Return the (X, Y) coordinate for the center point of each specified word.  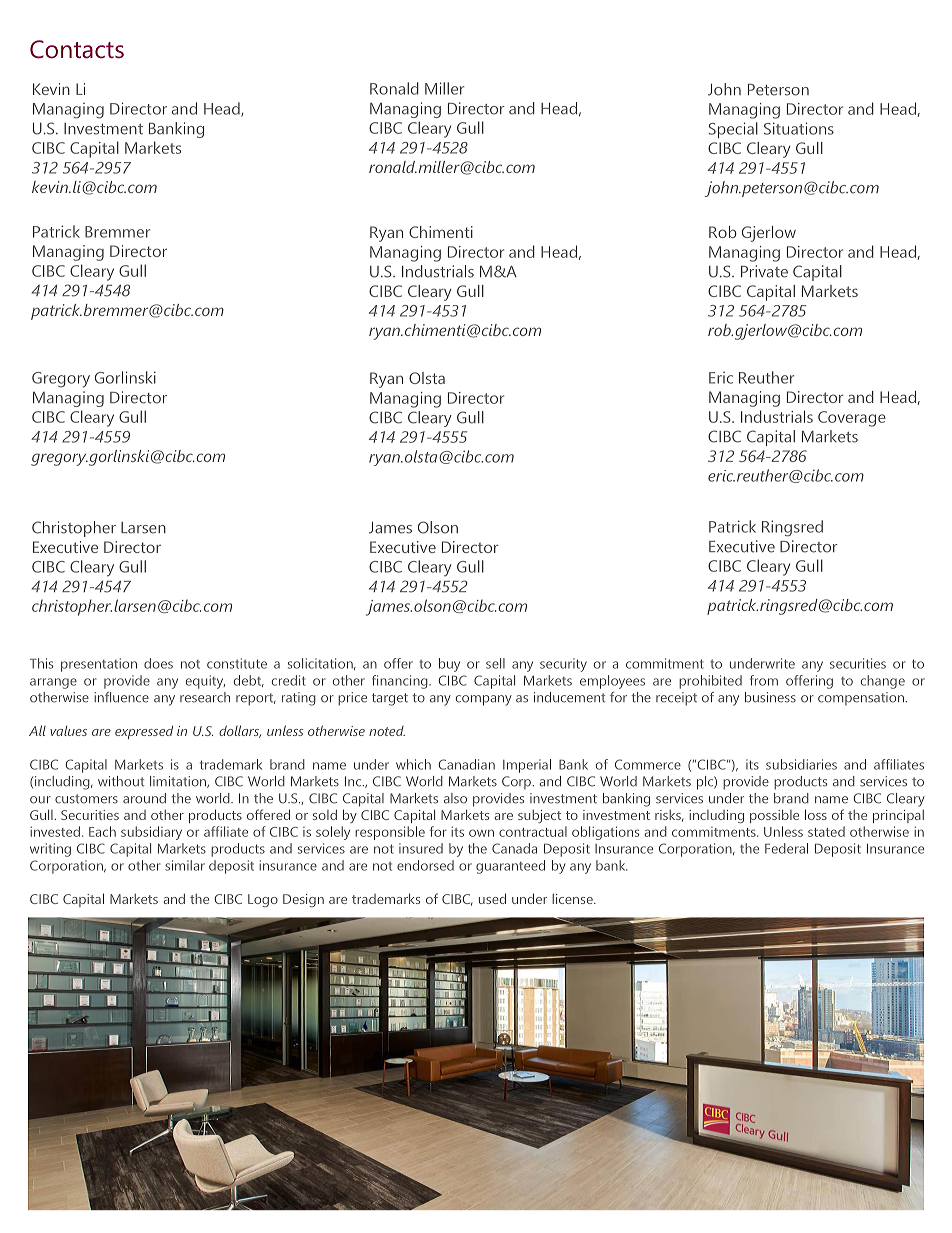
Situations (799, 128)
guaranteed (510, 867)
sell (495, 663)
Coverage (852, 419)
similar (185, 865)
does (158, 663)
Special (733, 130)
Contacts (77, 49)
